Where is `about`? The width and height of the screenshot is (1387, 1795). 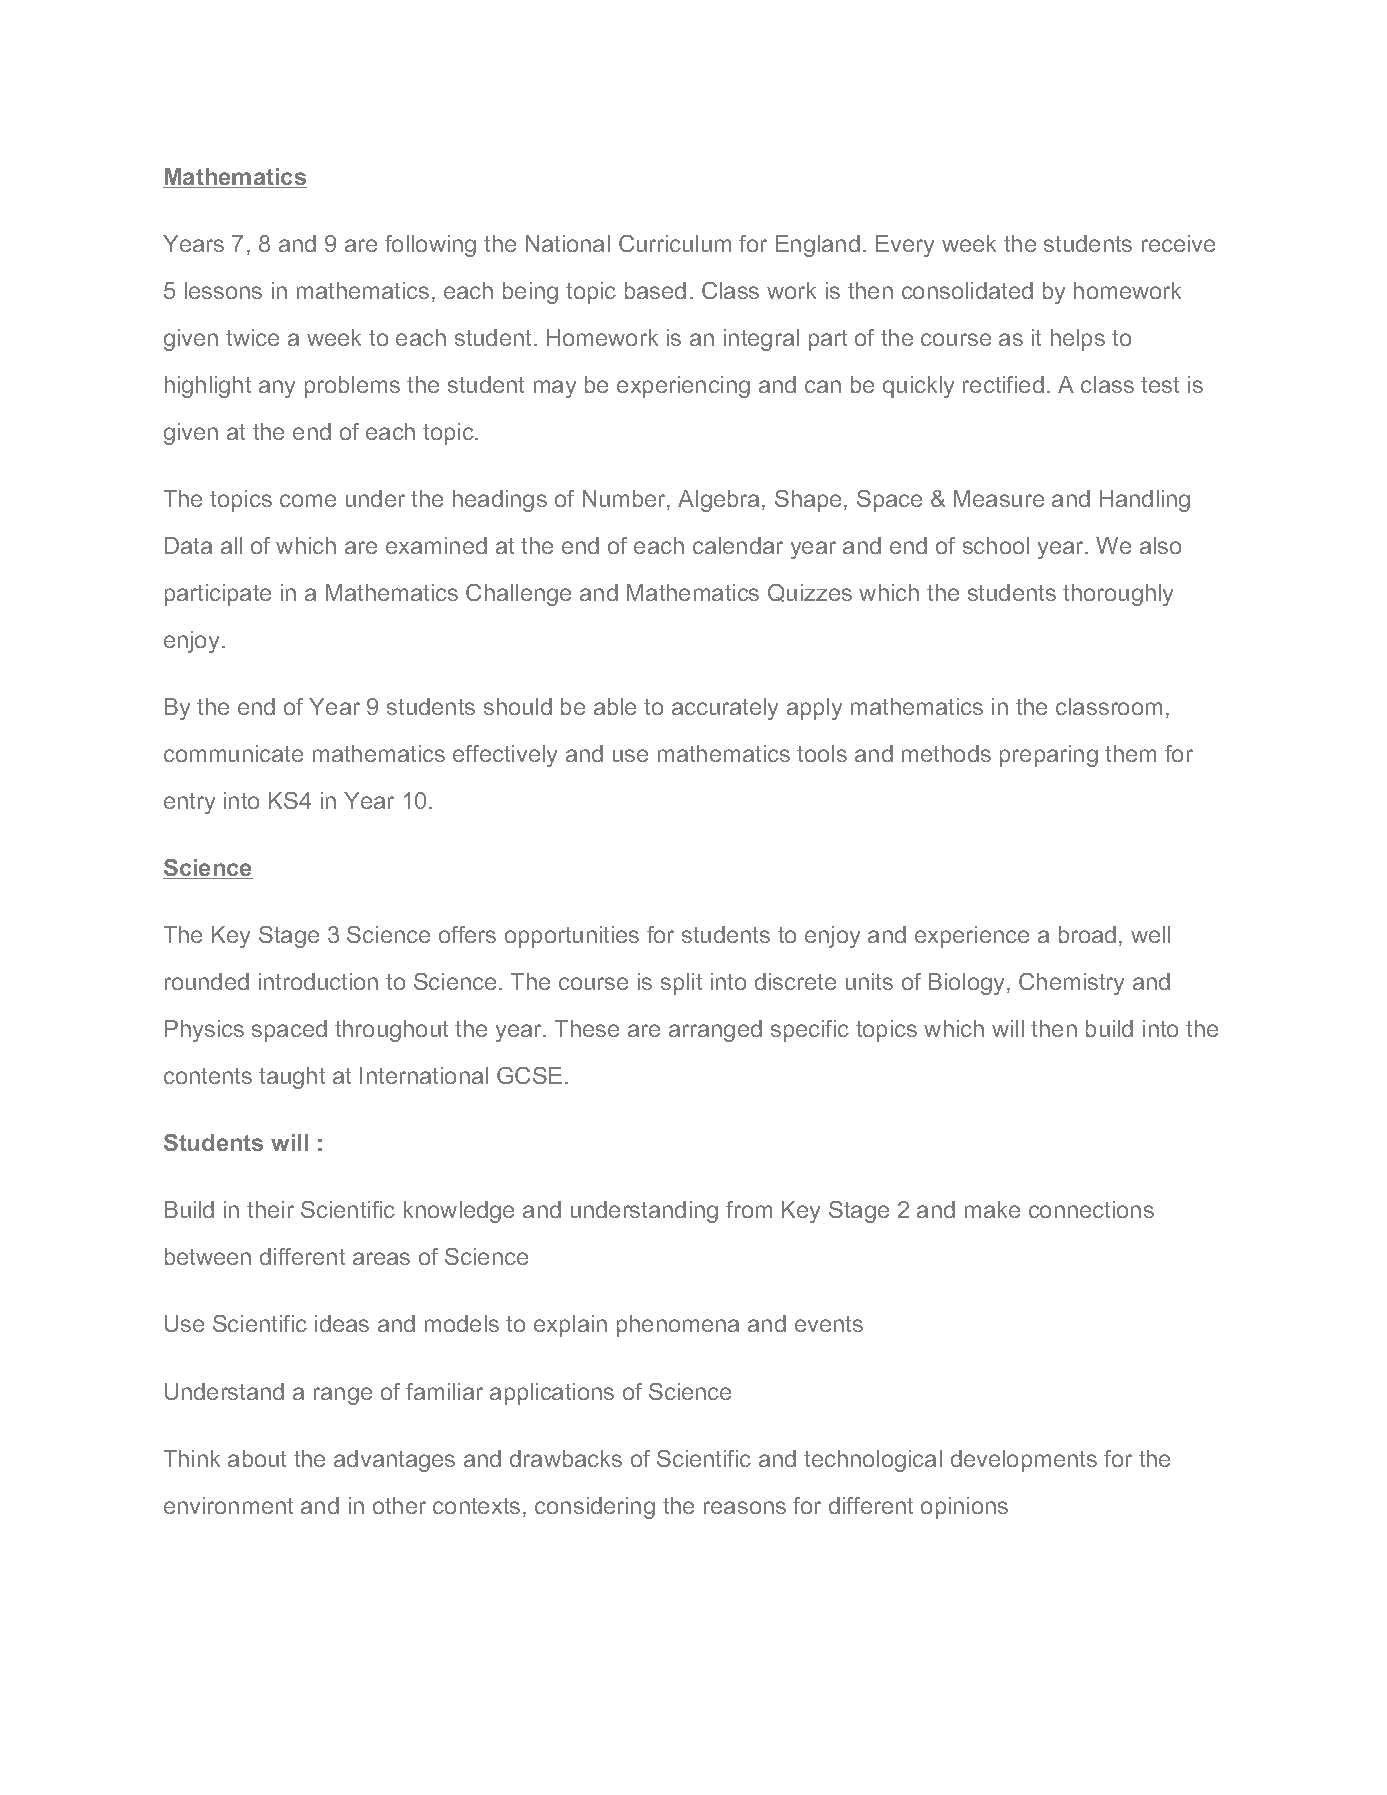
about is located at coordinates (257, 1458).
